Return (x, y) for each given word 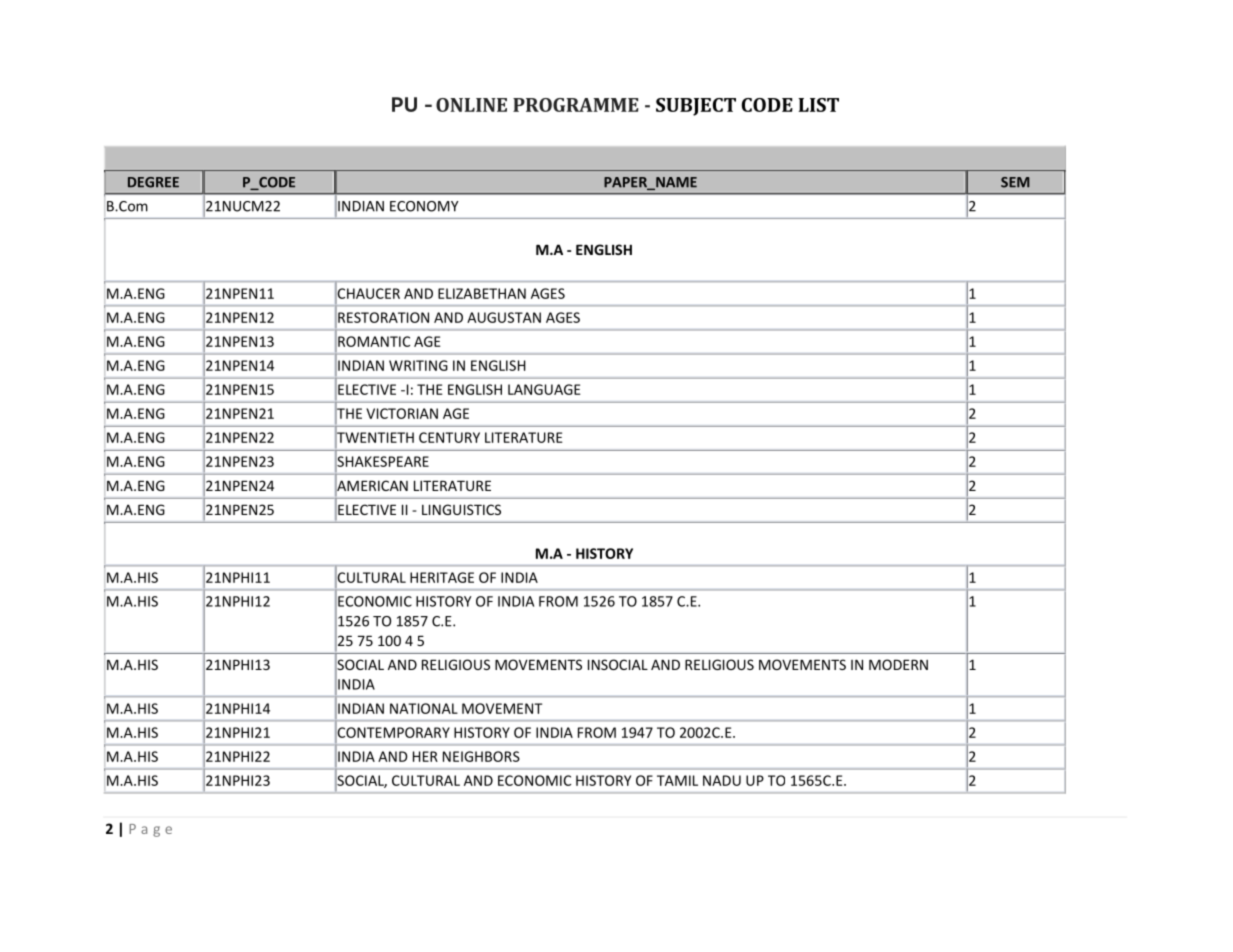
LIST (818, 105)
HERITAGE (442, 577)
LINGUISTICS (461, 509)
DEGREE (153, 182)
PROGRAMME (576, 105)
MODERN (898, 664)
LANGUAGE (544, 389)
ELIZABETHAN (482, 293)
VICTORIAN (402, 413)
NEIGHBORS (481, 756)
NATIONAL (424, 708)
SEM (1015, 182)
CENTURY (449, 437)
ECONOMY (424, 206)
